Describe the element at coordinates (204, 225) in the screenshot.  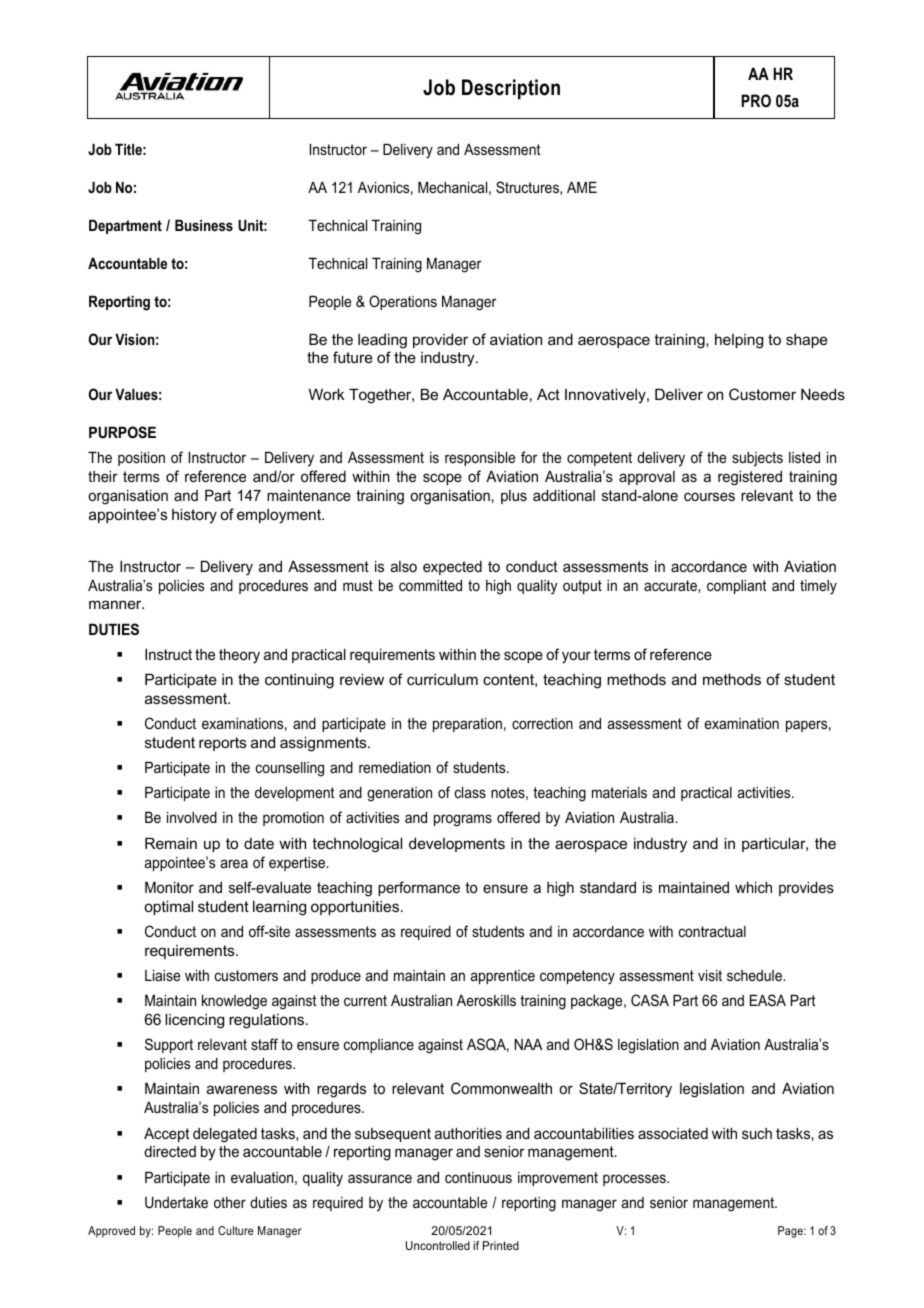
I see `Business` at that location.
